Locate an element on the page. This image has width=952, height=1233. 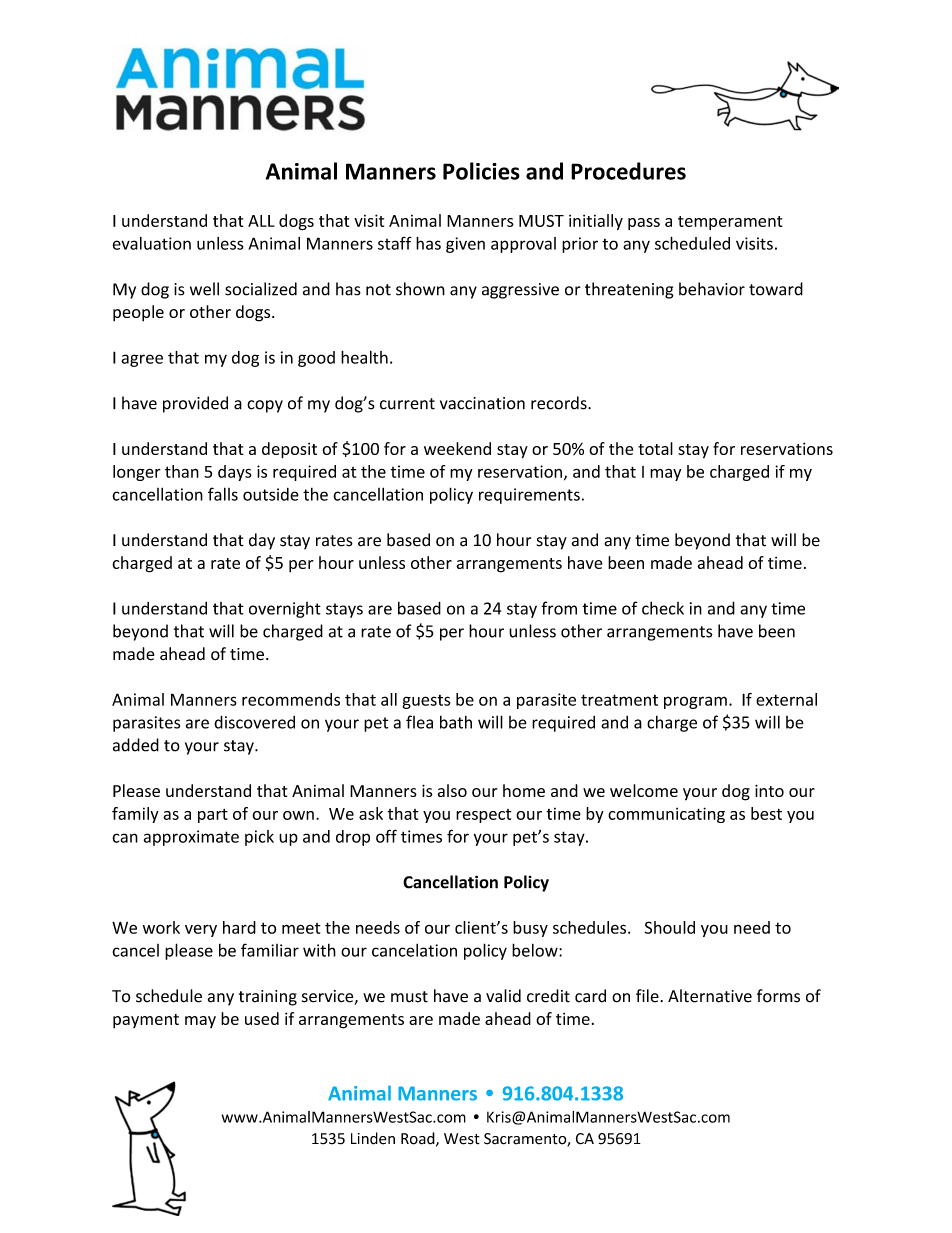
busy is located at coordinates (530, 929).
